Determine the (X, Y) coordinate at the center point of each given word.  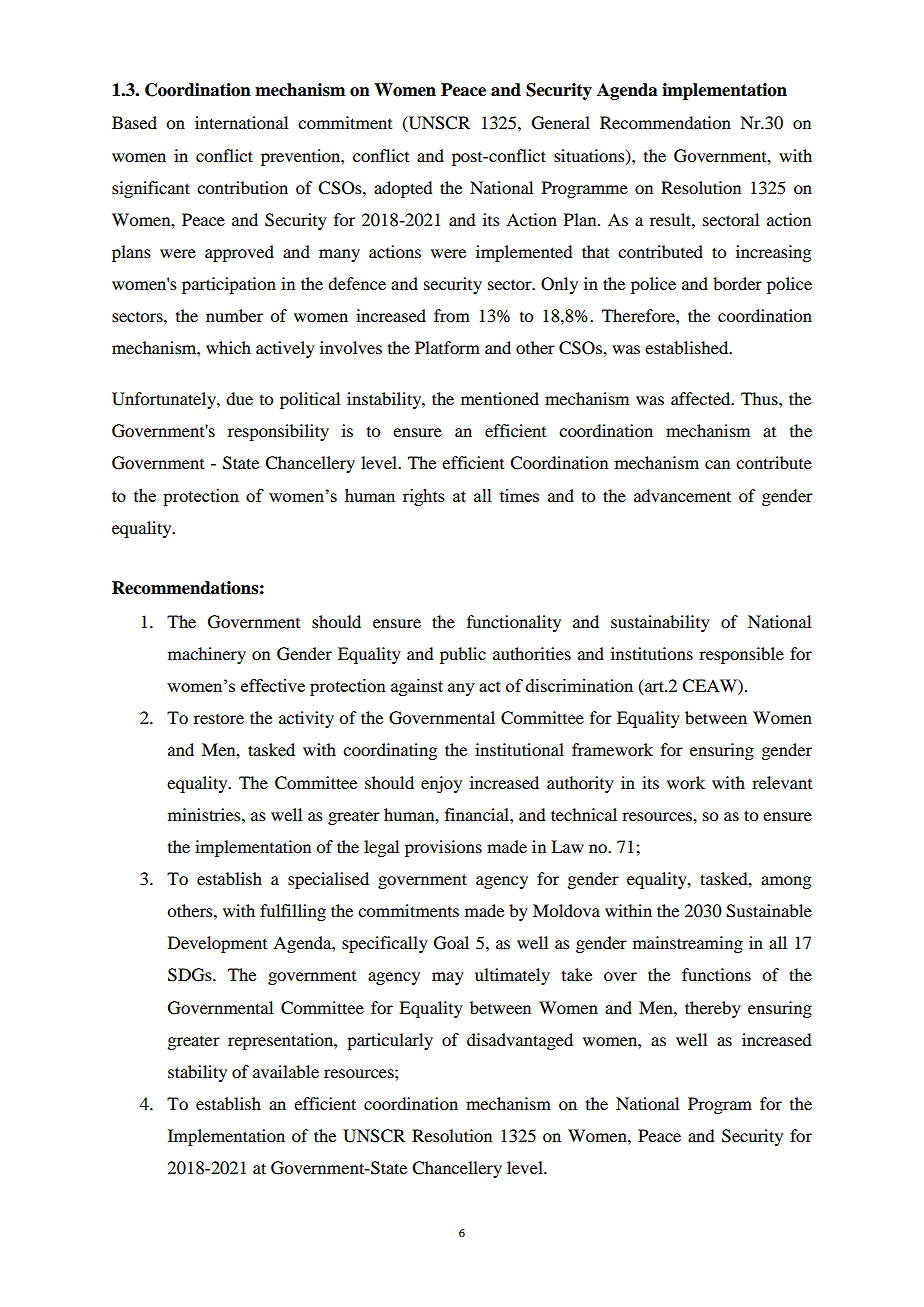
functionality (514, 623)
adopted (403, 189)
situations (590, 156)
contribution (242, 187)
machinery (207, 655)
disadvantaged (520, 1041)
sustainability (660, 623)
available (286, 1071)
